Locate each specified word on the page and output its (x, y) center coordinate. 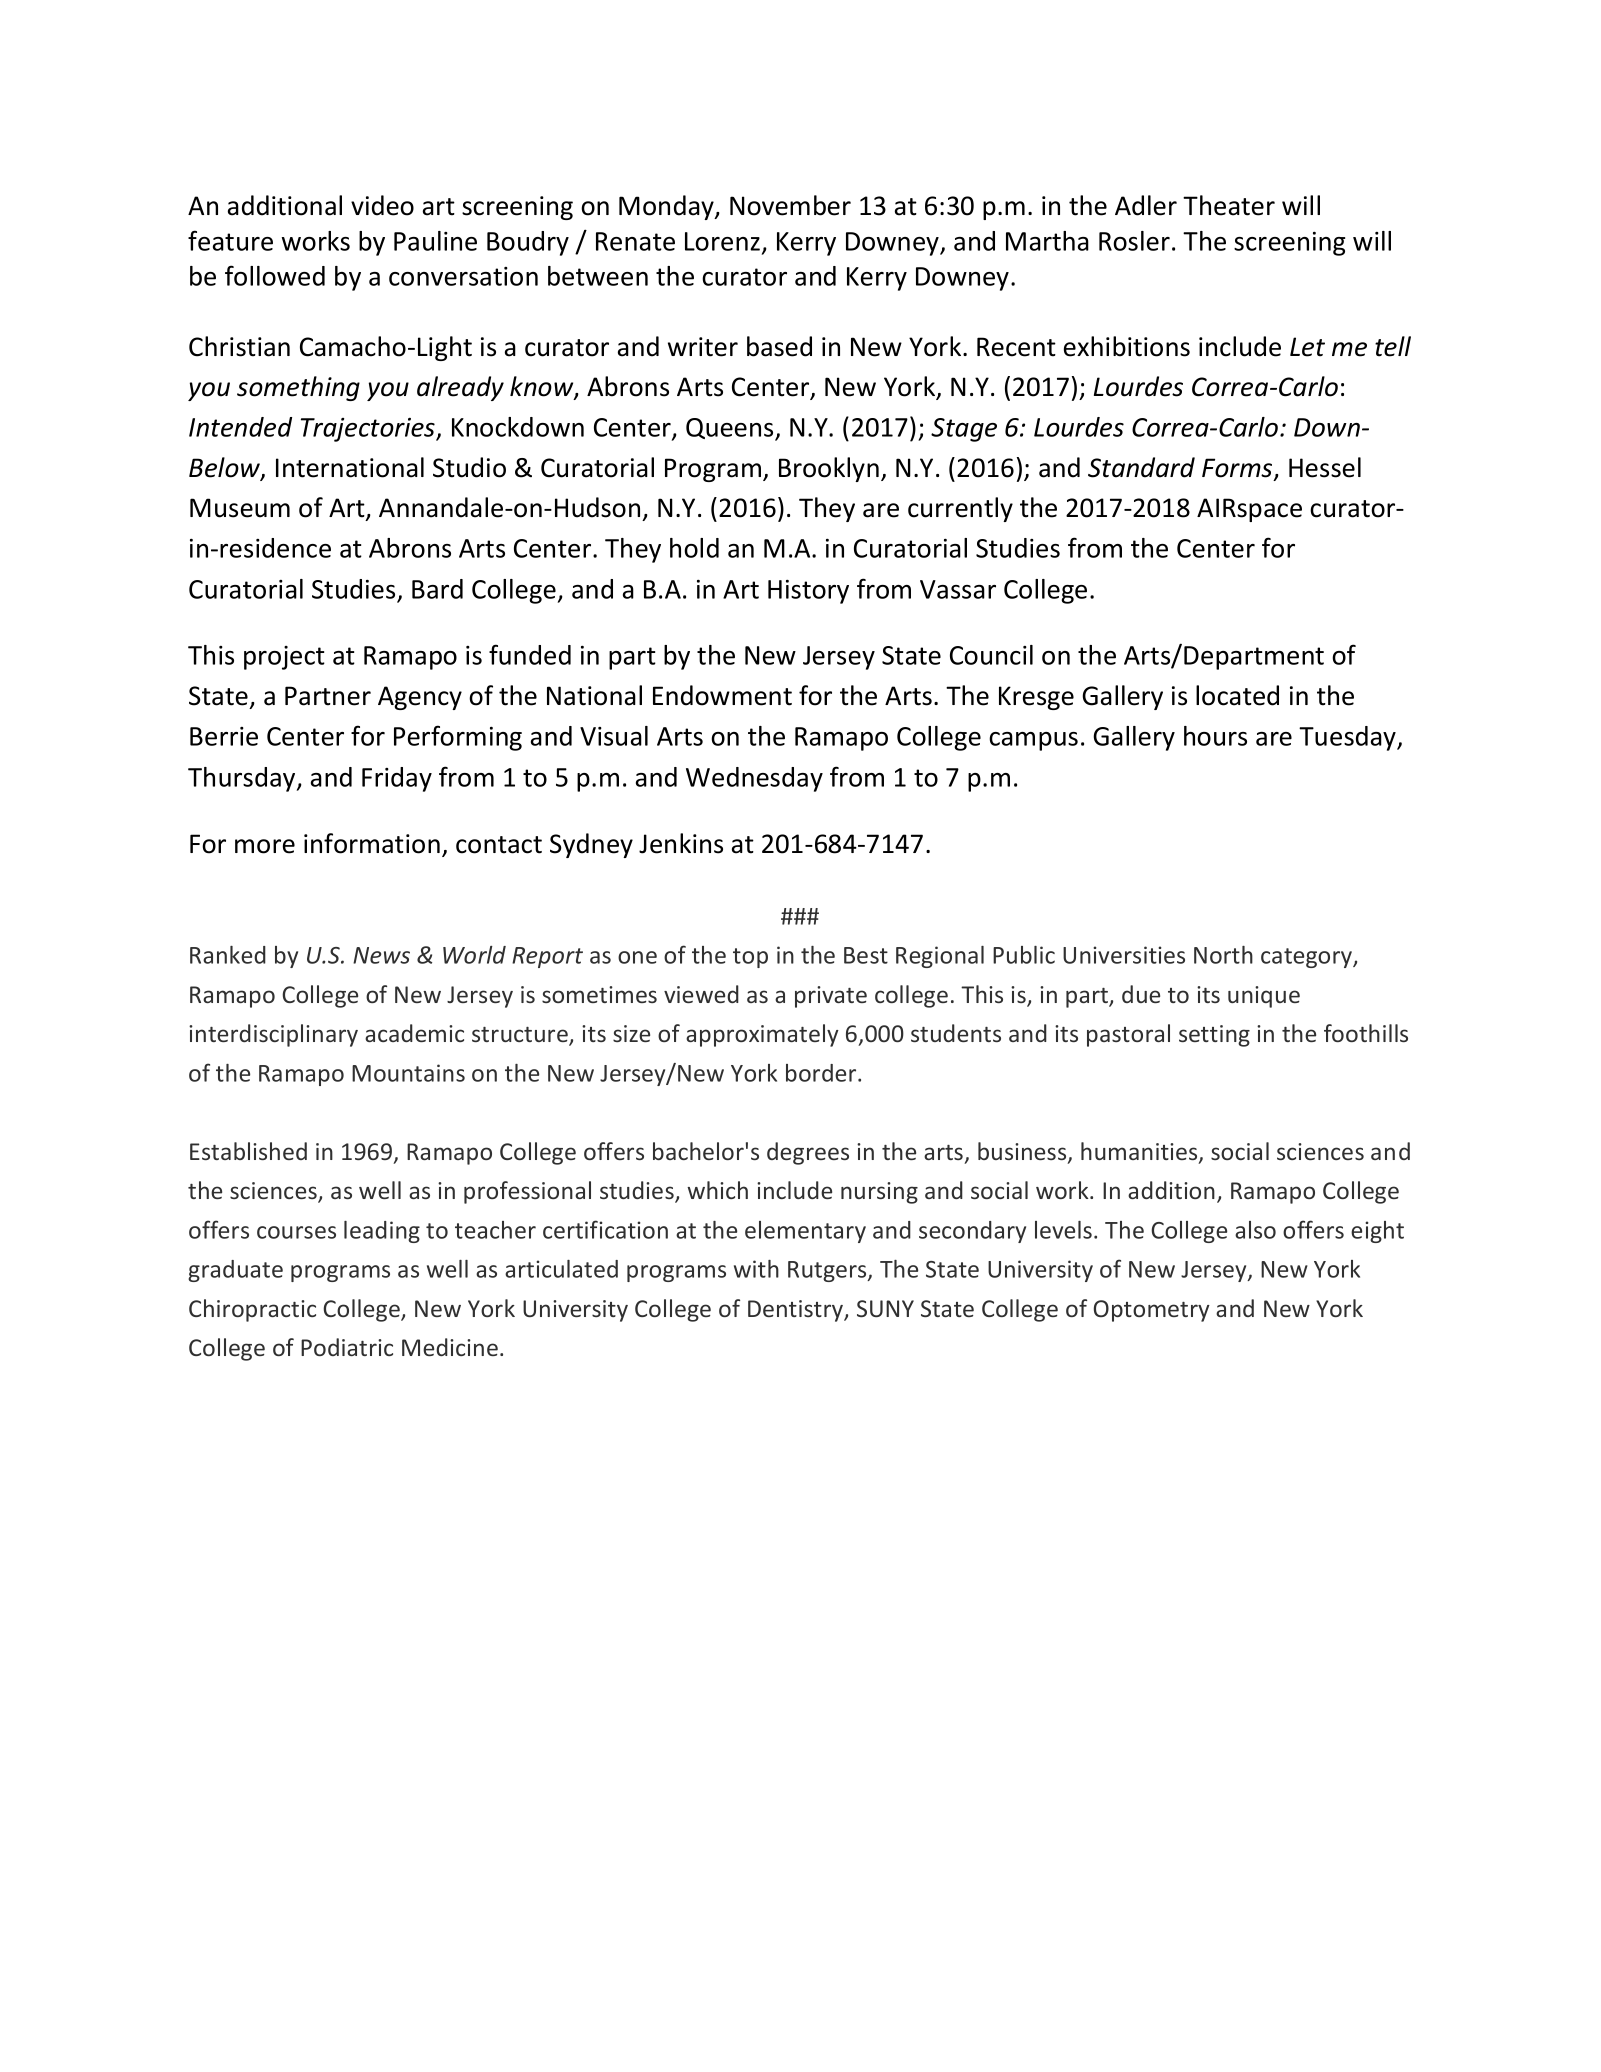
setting (1214, 1036)
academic (414, 1033)
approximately (762, 1035)
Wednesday (754, 779)
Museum (240, 508)
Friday (397, 779)
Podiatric (347, 1347)
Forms (1238, 469)
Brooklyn (829, 469)
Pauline (435, 241)
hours (1215, 736)
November (790, 205)
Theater (1229, 205)
